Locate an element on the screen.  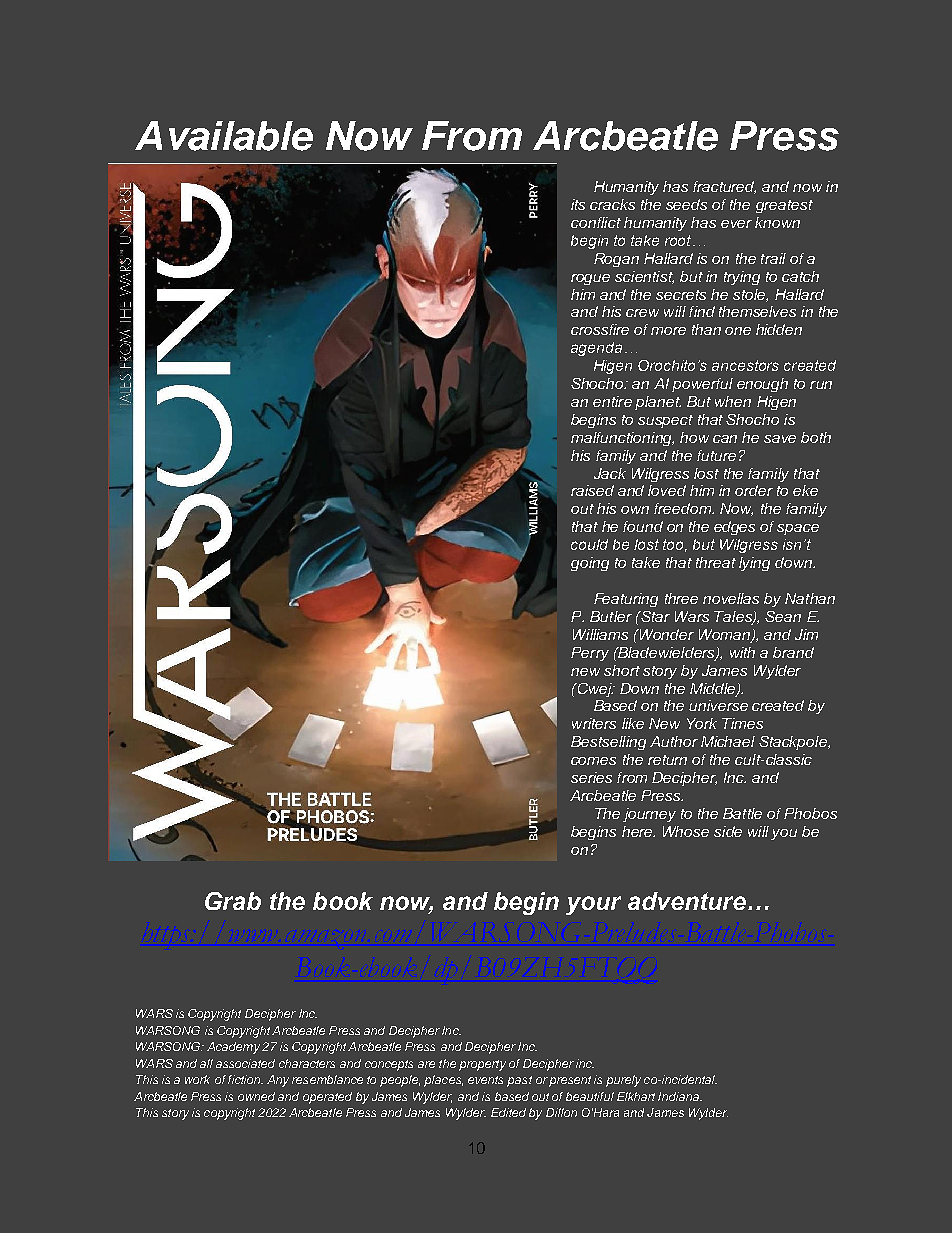
Butler is located at coordinates (611, 616).
